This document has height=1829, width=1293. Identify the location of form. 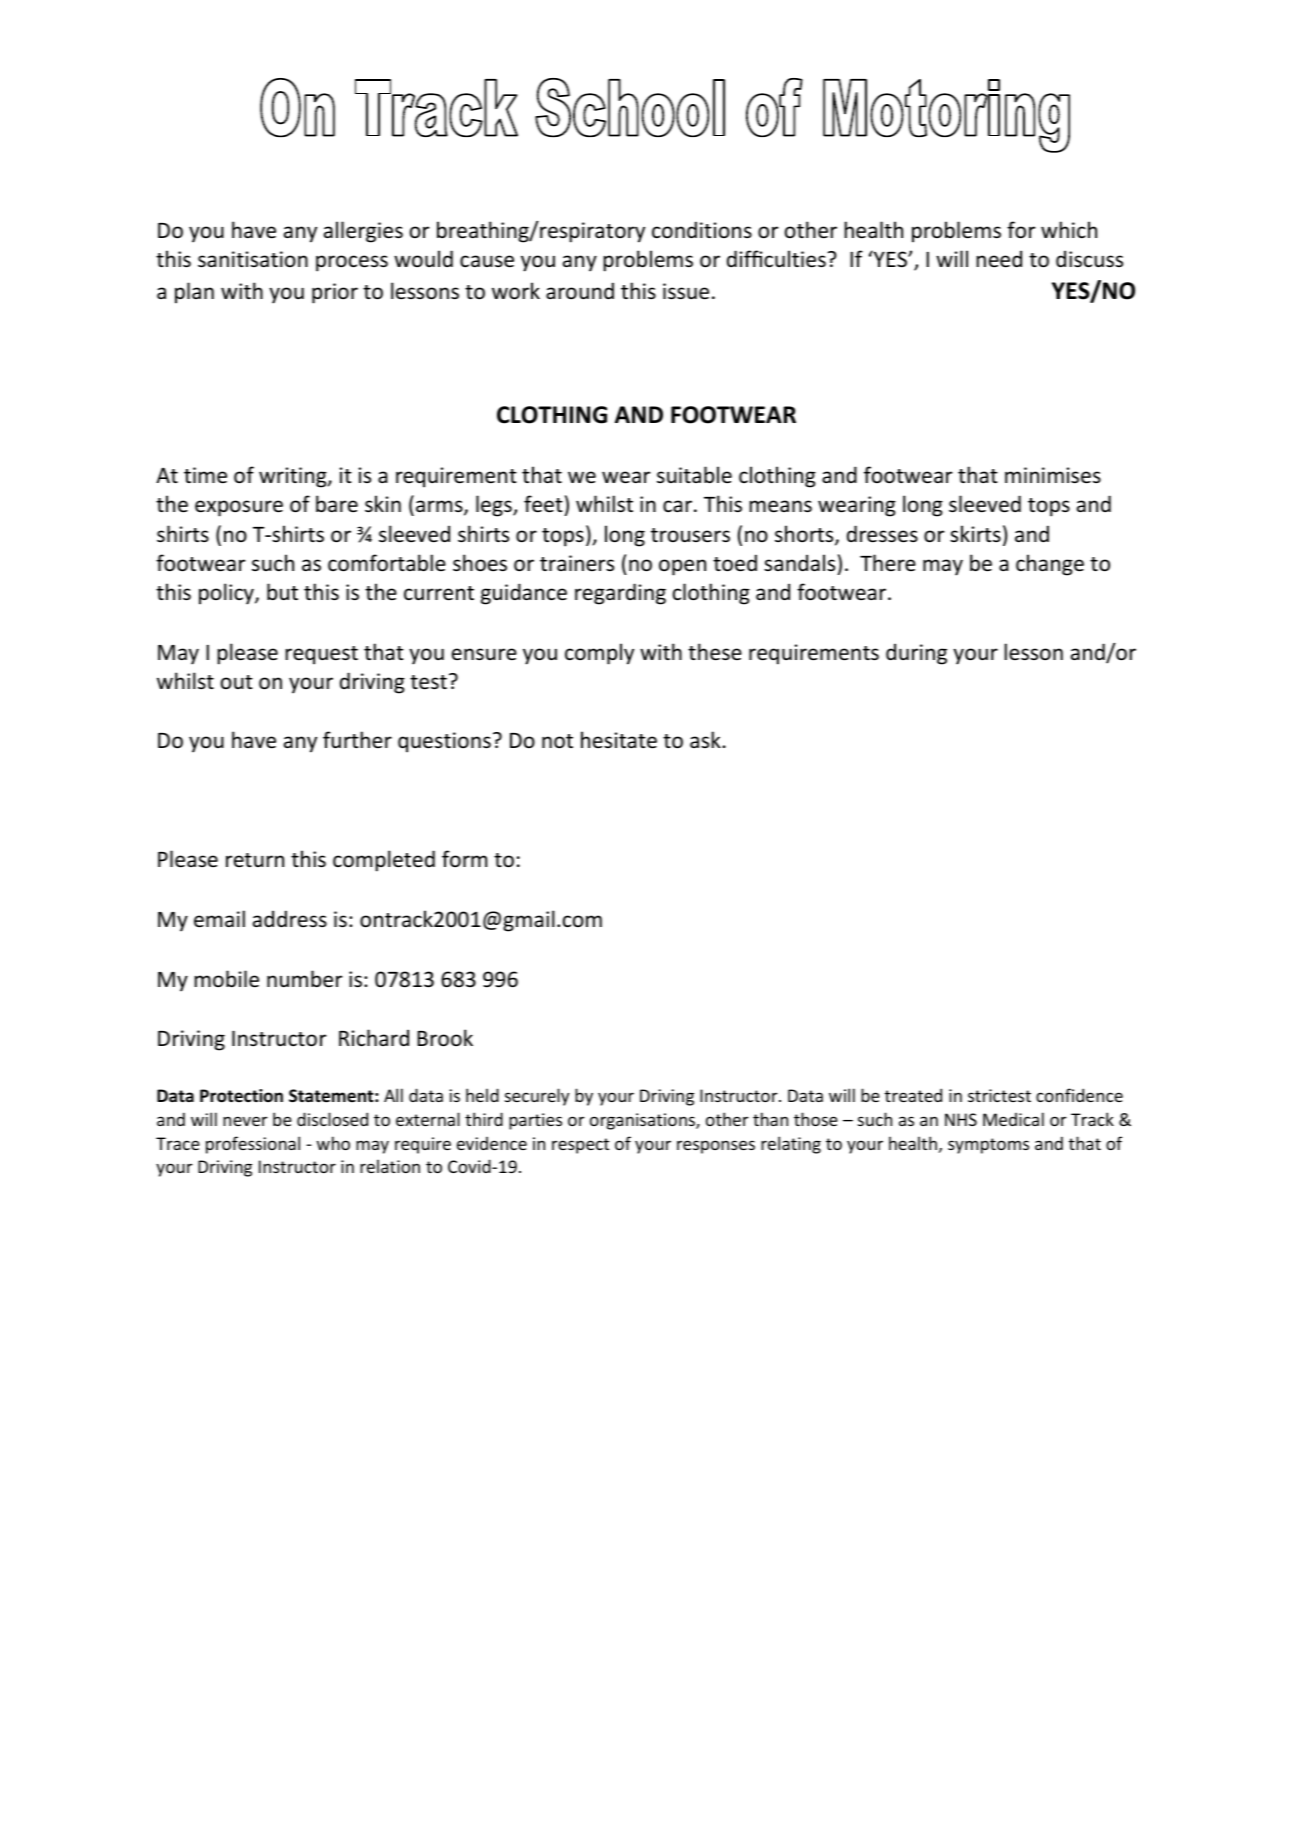
(464, 858).
